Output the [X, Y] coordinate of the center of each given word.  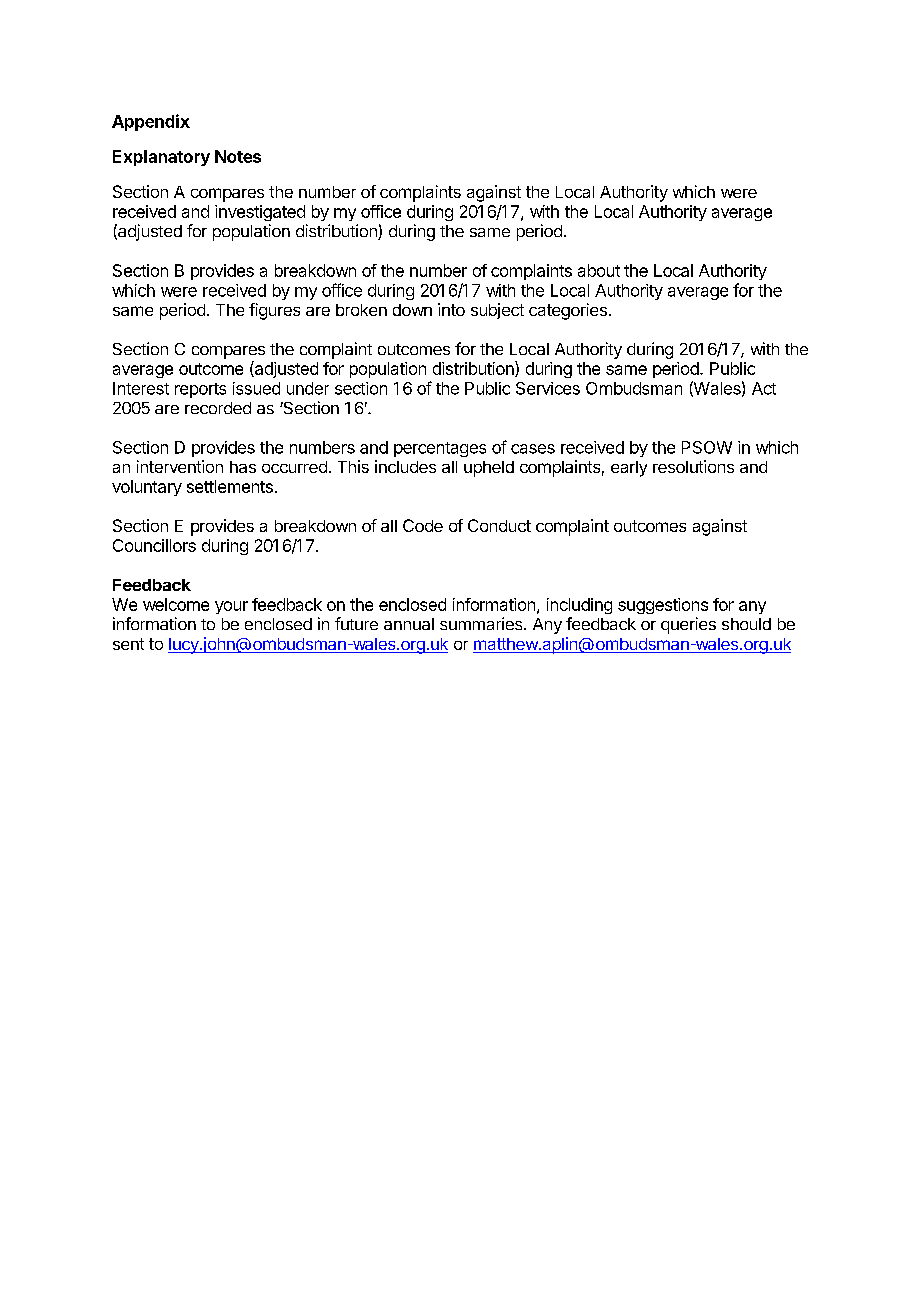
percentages [440, 449]
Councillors [154, 545]
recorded [218, 408]
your [231, 607]
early [629, 469]
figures [274, 311]
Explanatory [161, 158]
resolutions [693, 466]
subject [497, 311]
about [599, 270]
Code [423, 525]
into [451, 309]
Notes [238, 156]
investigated [260, 213]
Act [764, 388]
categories [568, 311]
